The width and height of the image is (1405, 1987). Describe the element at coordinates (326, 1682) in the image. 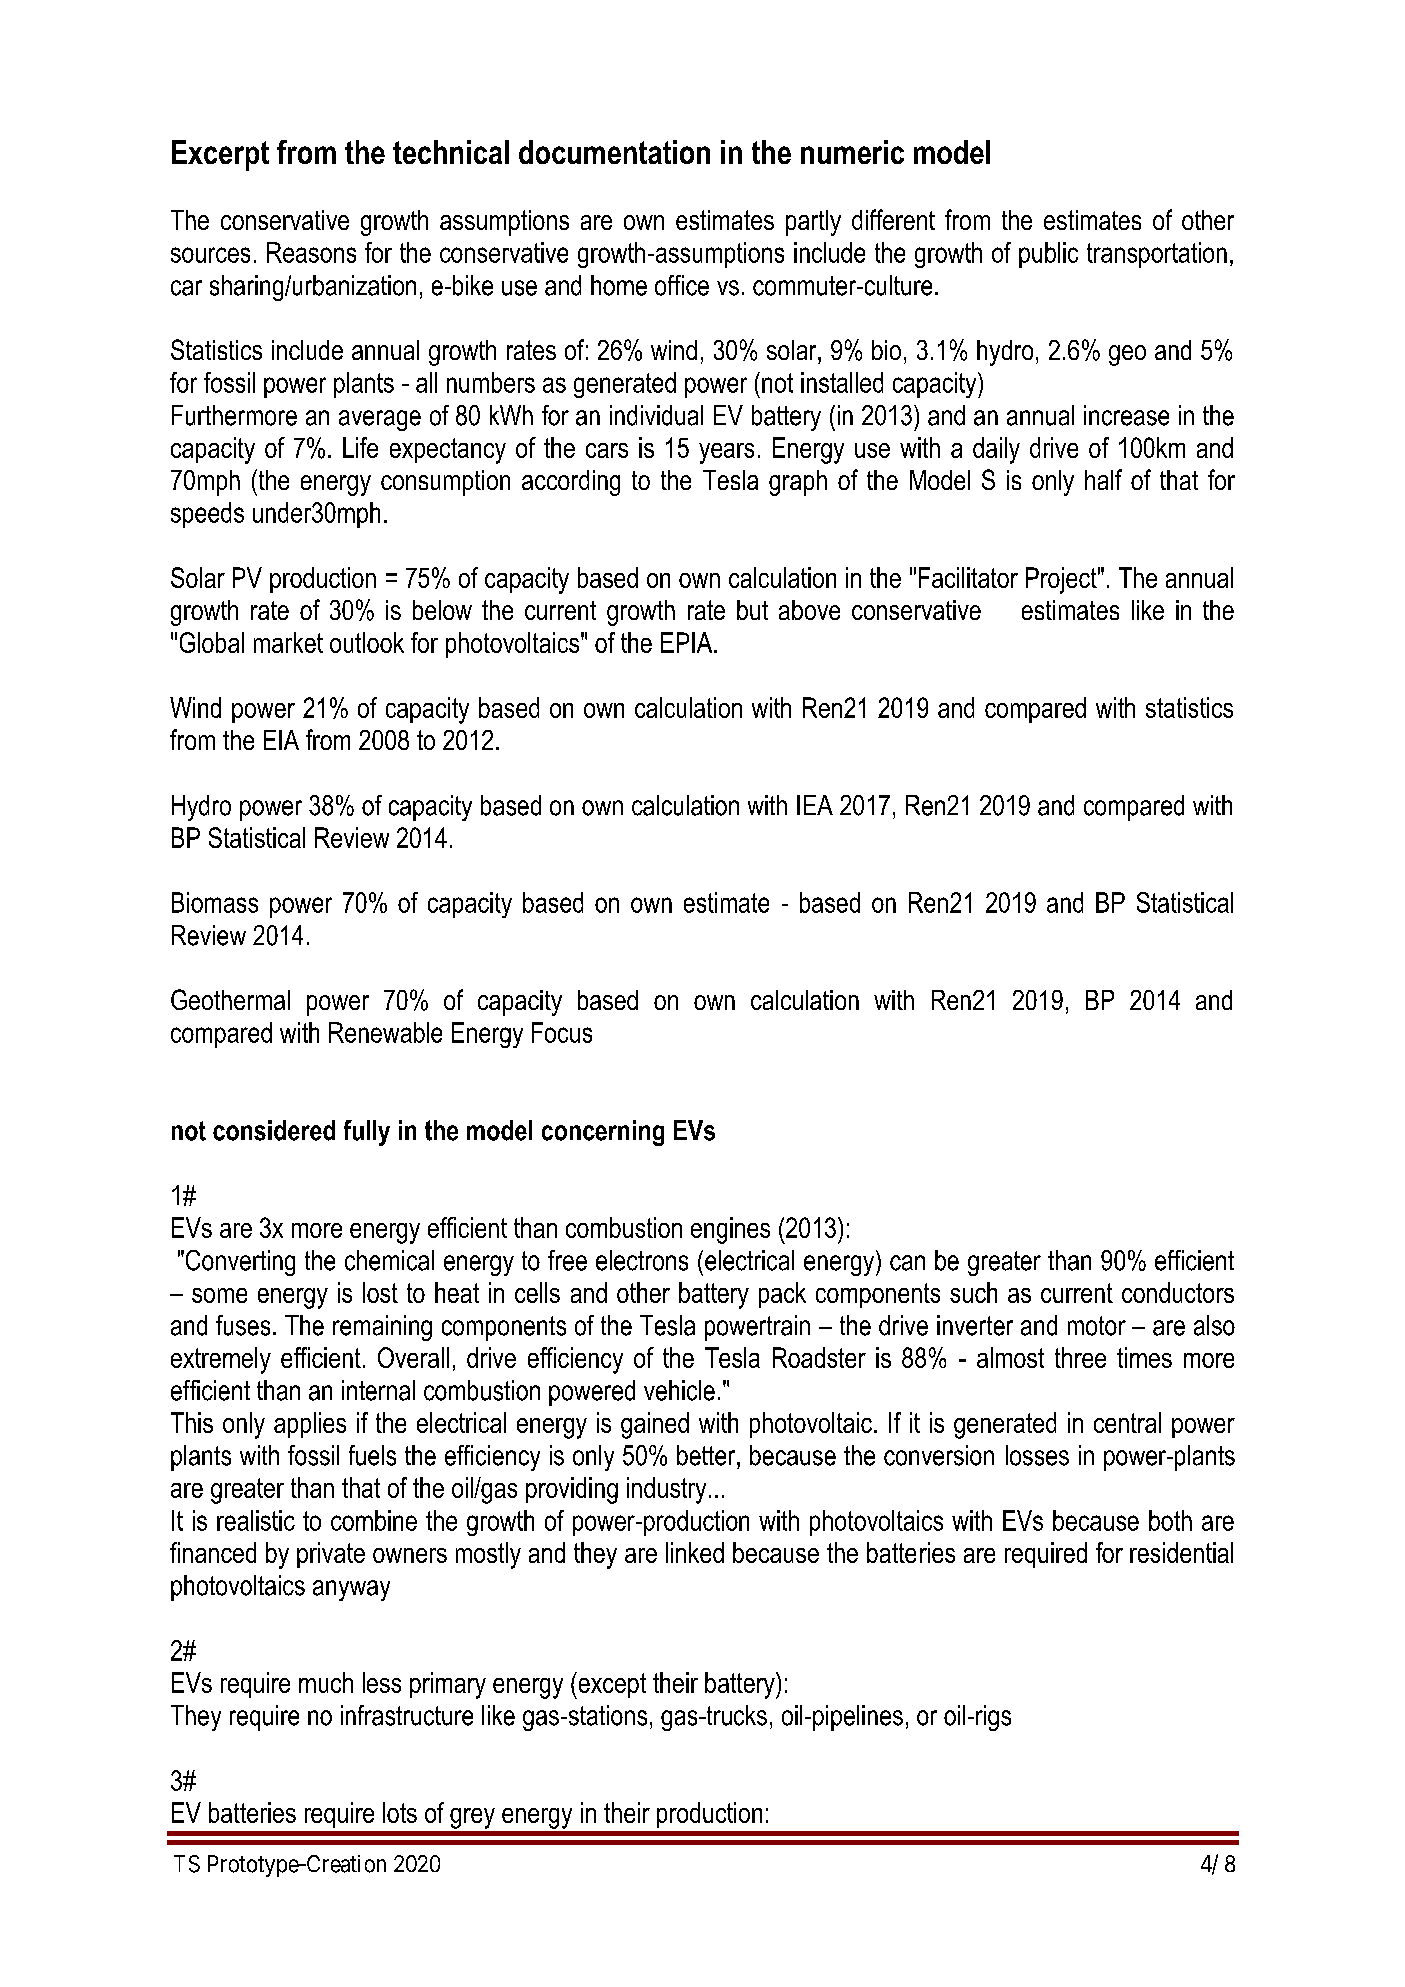

I see `much` at that location.
